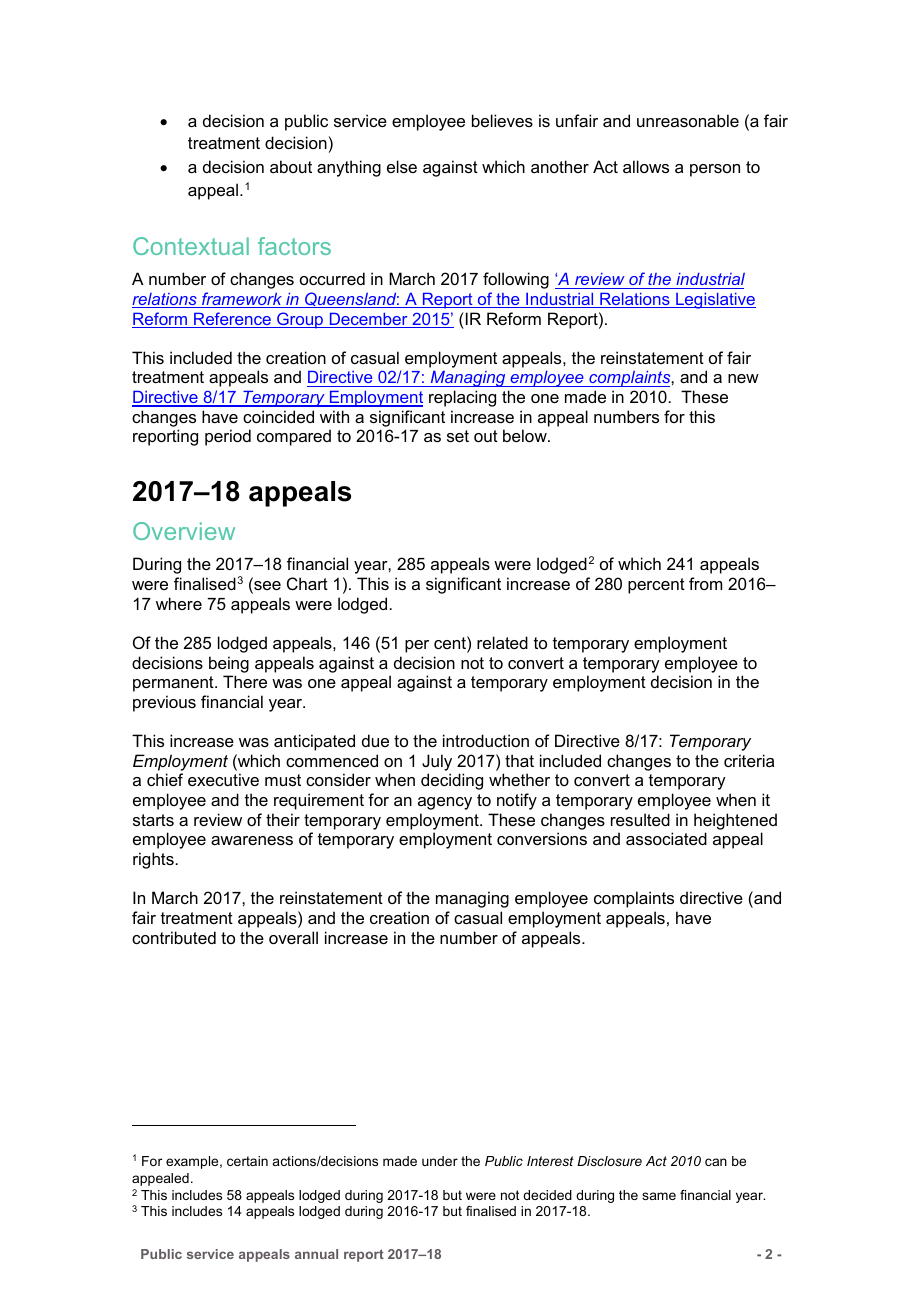 The height and width of the screenshot is (1308, 924). I want to click on same, so click(659, 1196).
